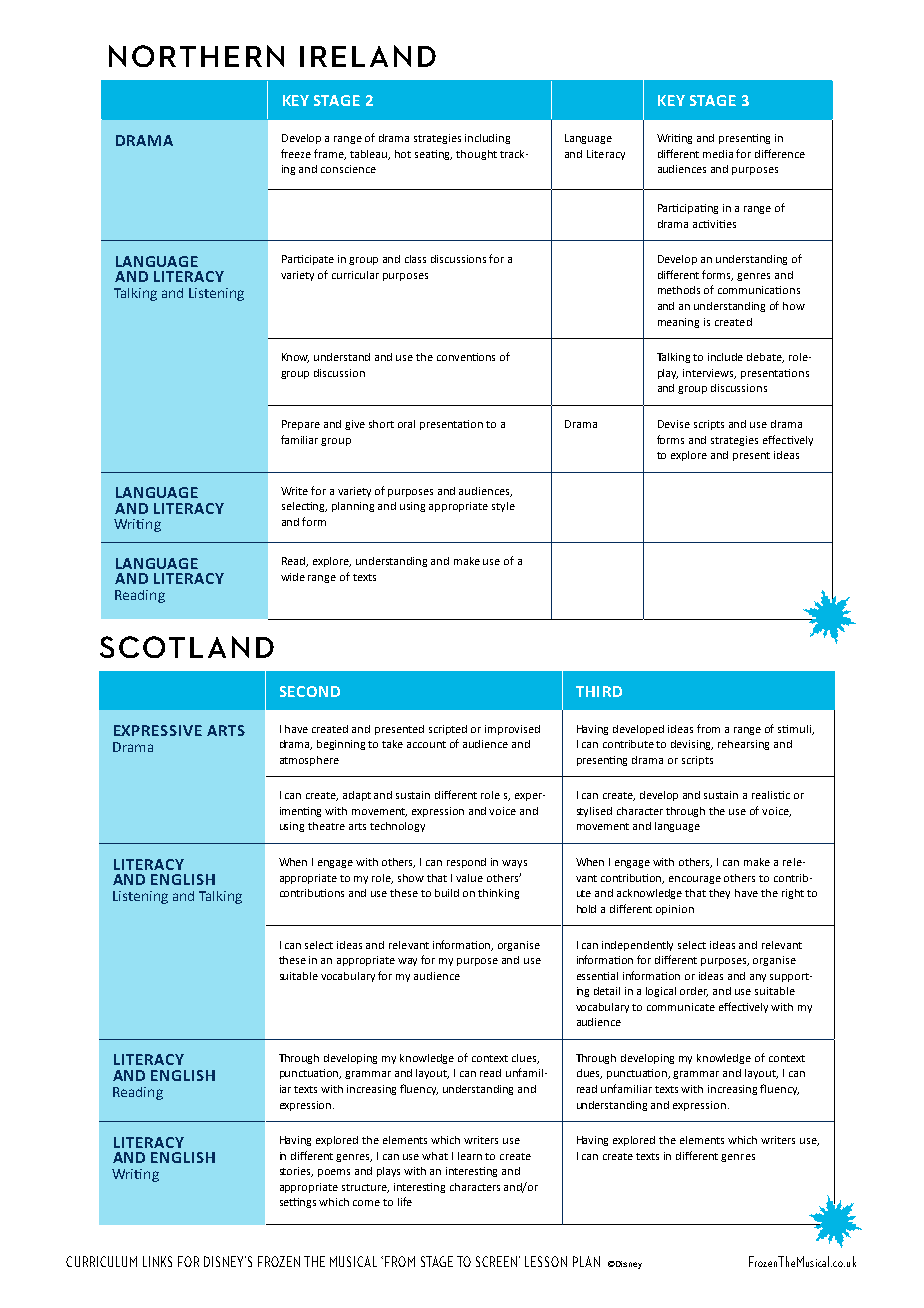  I want to click on LINKS, so click(157, 1261).
